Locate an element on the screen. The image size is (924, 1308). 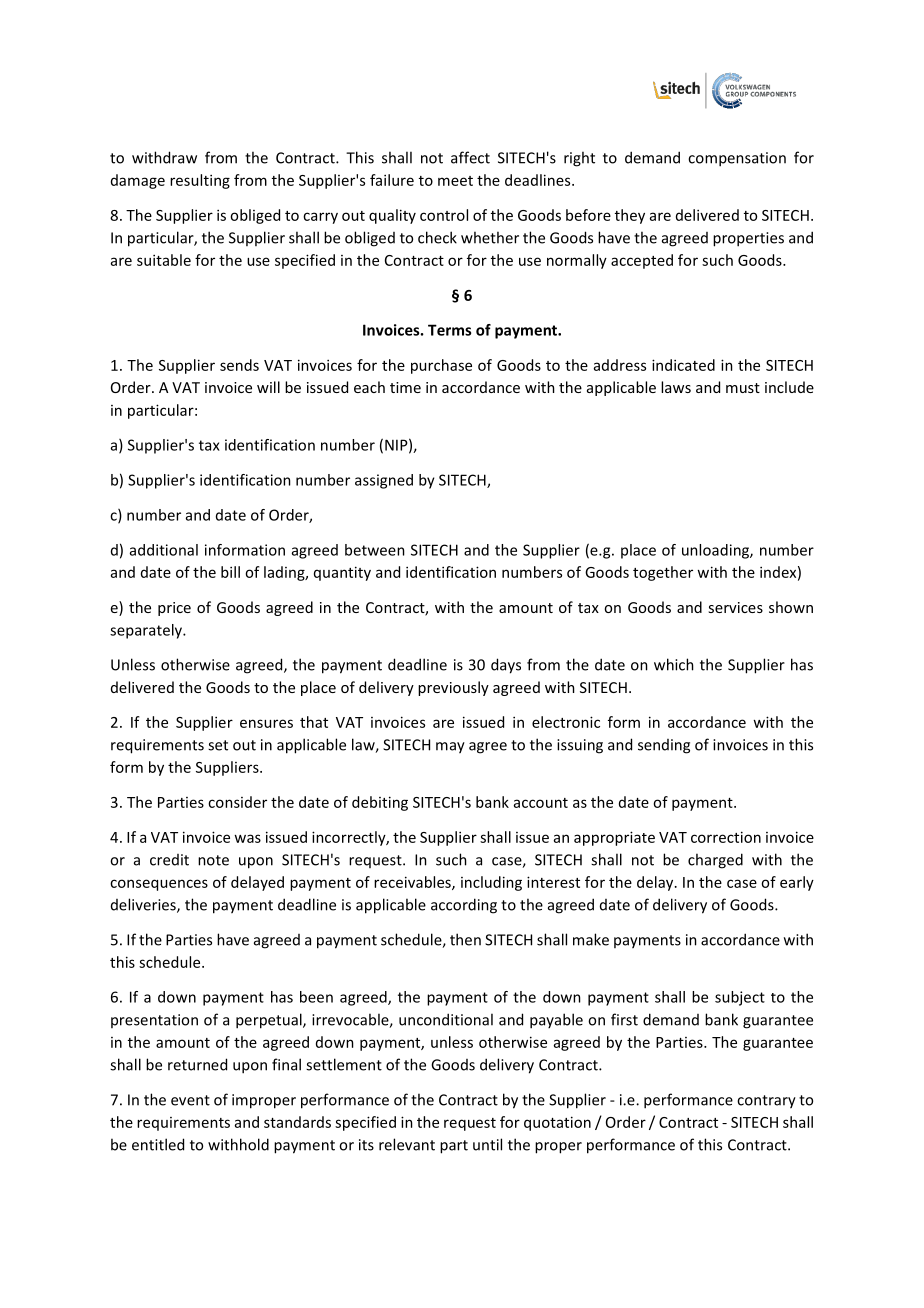
assigned is located at coordinates (384, 481).
